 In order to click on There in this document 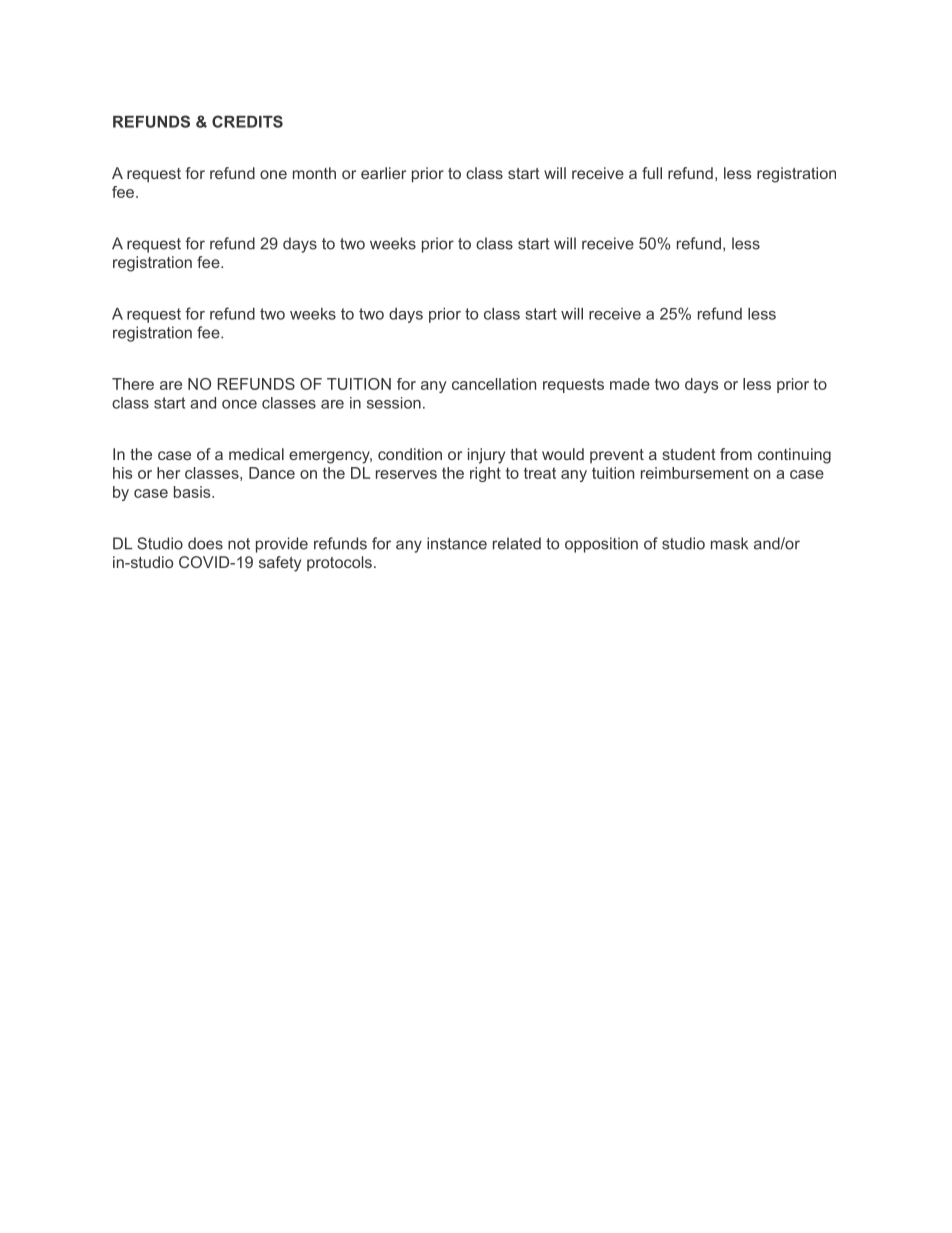, I will do `click(133, 384)`.
